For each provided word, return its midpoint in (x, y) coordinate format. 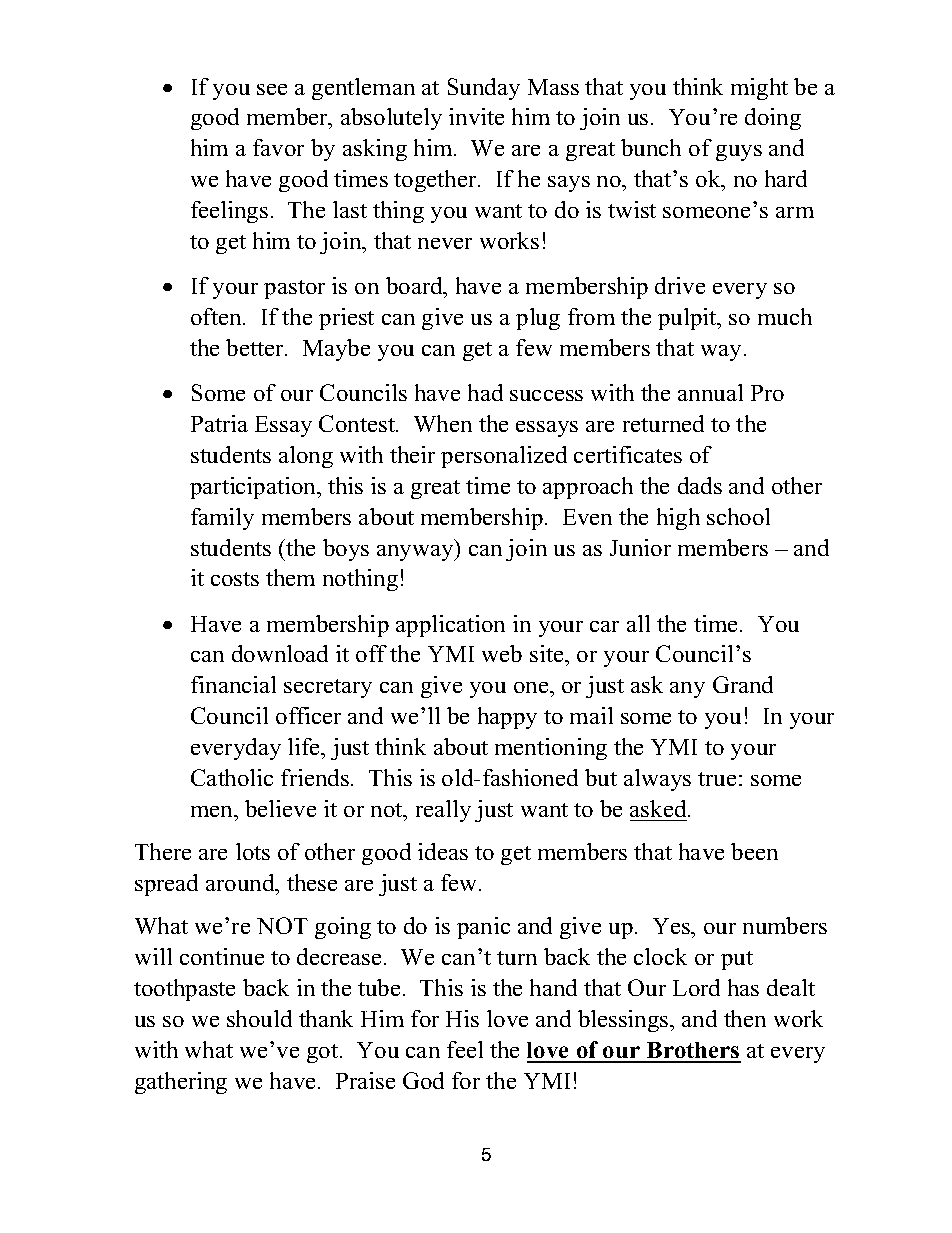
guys (739, 153)
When (443, 423)
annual (710, 392)
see (272, 89)
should (259, 1018)
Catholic (232, 777)
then (745, 1018)
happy (507, 718)
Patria (219, 423)
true (717, 779)
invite (476, 116)
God (423, 1080)
